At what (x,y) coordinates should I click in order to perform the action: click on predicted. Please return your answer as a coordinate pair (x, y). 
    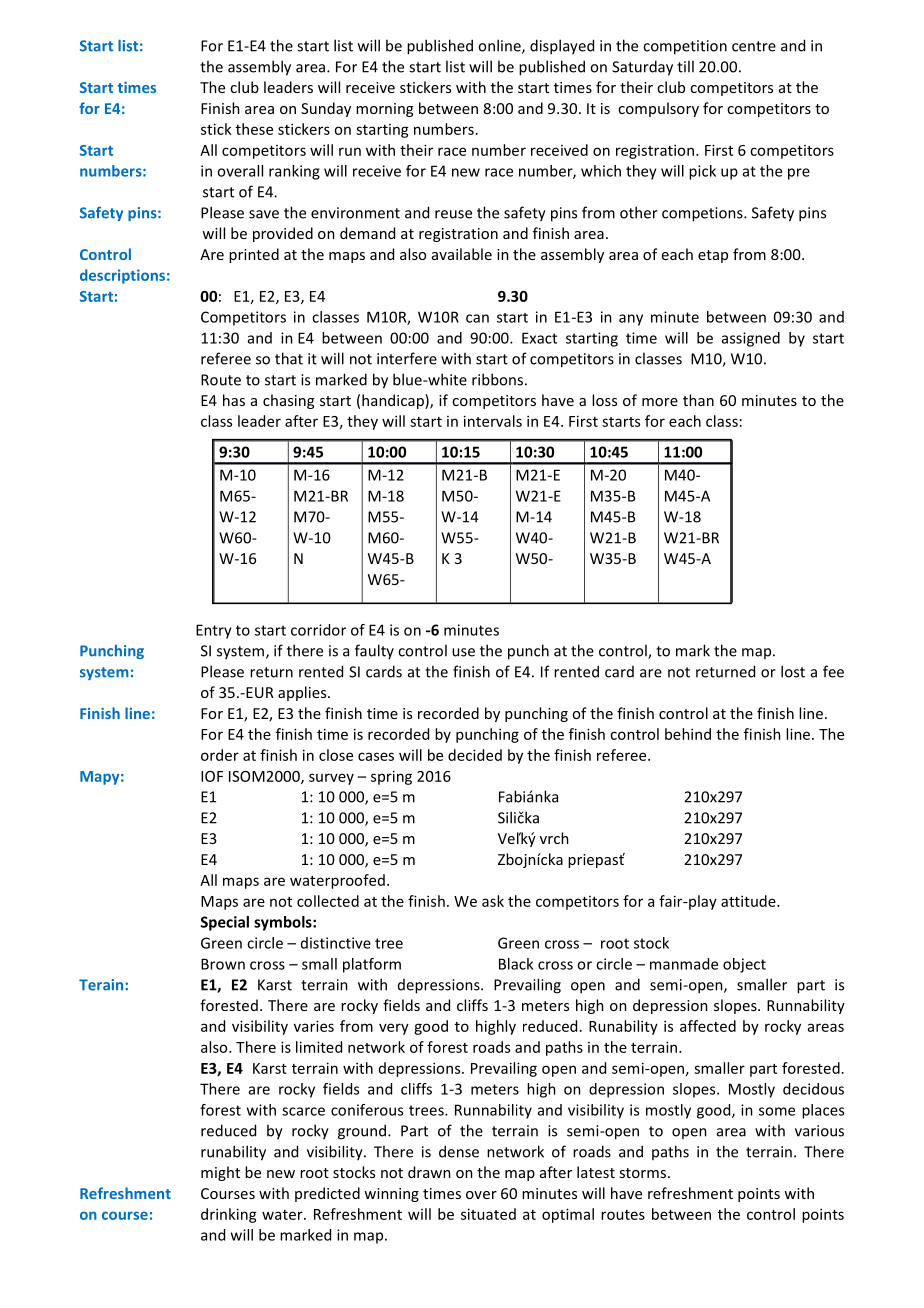
    Looking at the image, I should click on (327, 1194).
